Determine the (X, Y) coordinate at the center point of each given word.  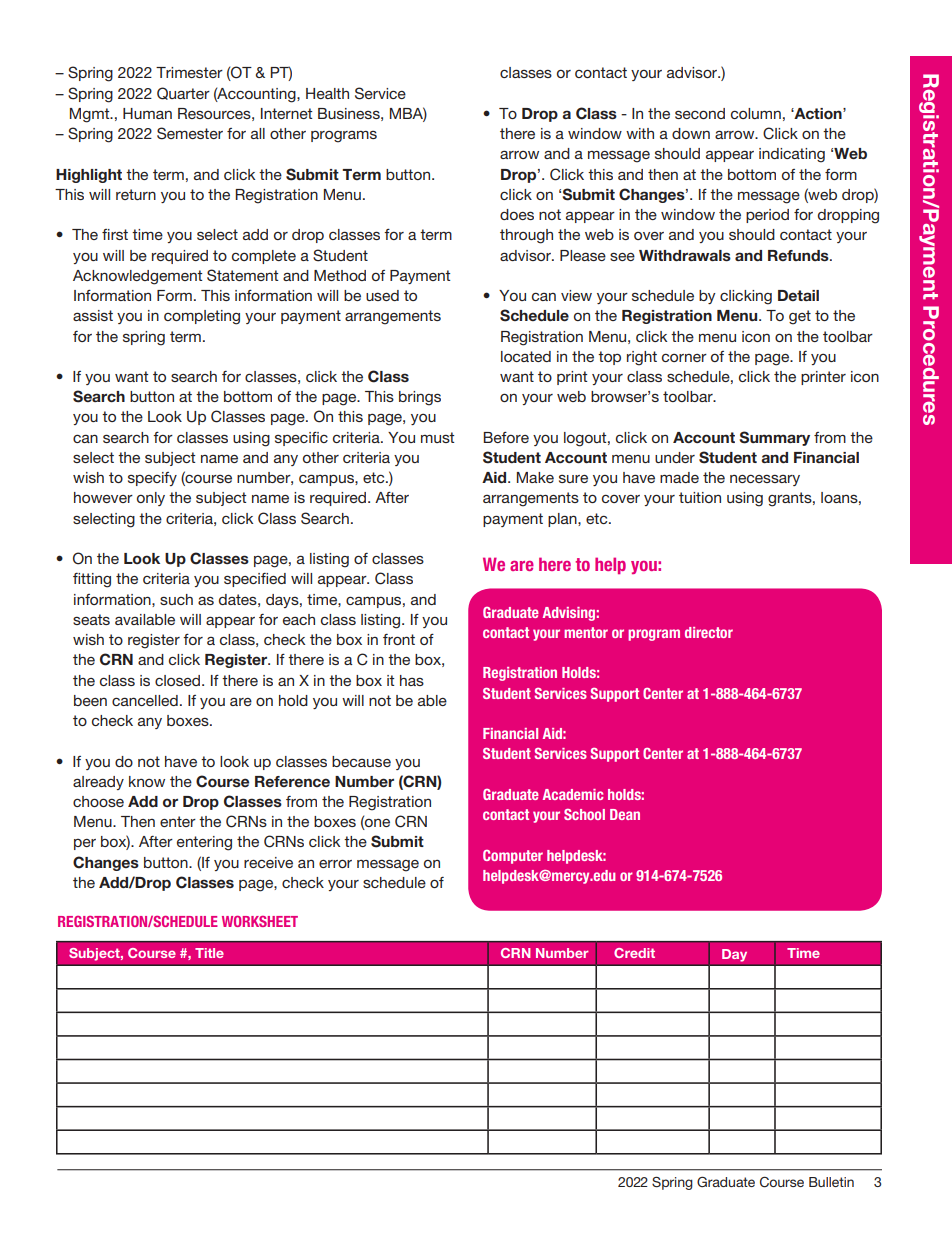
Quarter (183, 93)
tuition (700, 497)
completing (202, 317)
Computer (513, 857)
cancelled (145, 700)
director (709, 632)
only (151, 499)
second (700, 113)
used (382, 295)
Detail (798, 295)
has (412, 680)
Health (327, 93)
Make (535, 477)
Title (209, 953)
